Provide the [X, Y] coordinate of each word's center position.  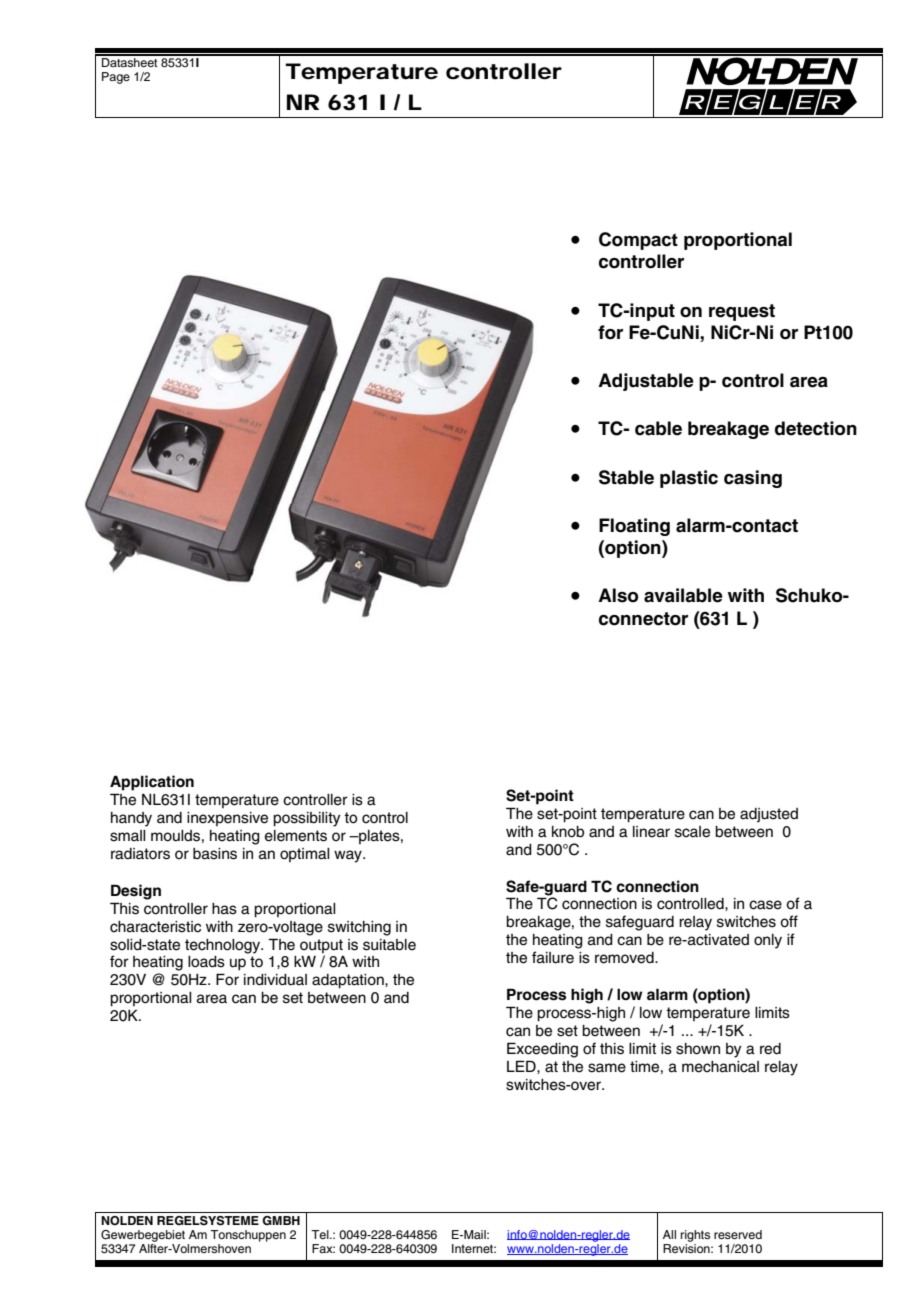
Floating [634, 527]
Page [116, 78]
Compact [638, 241]
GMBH [281, 1220]
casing [753, 479]
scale [692, 832]
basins [215, 854]
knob [568, 832]
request [742, 312]
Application [152, 783]
